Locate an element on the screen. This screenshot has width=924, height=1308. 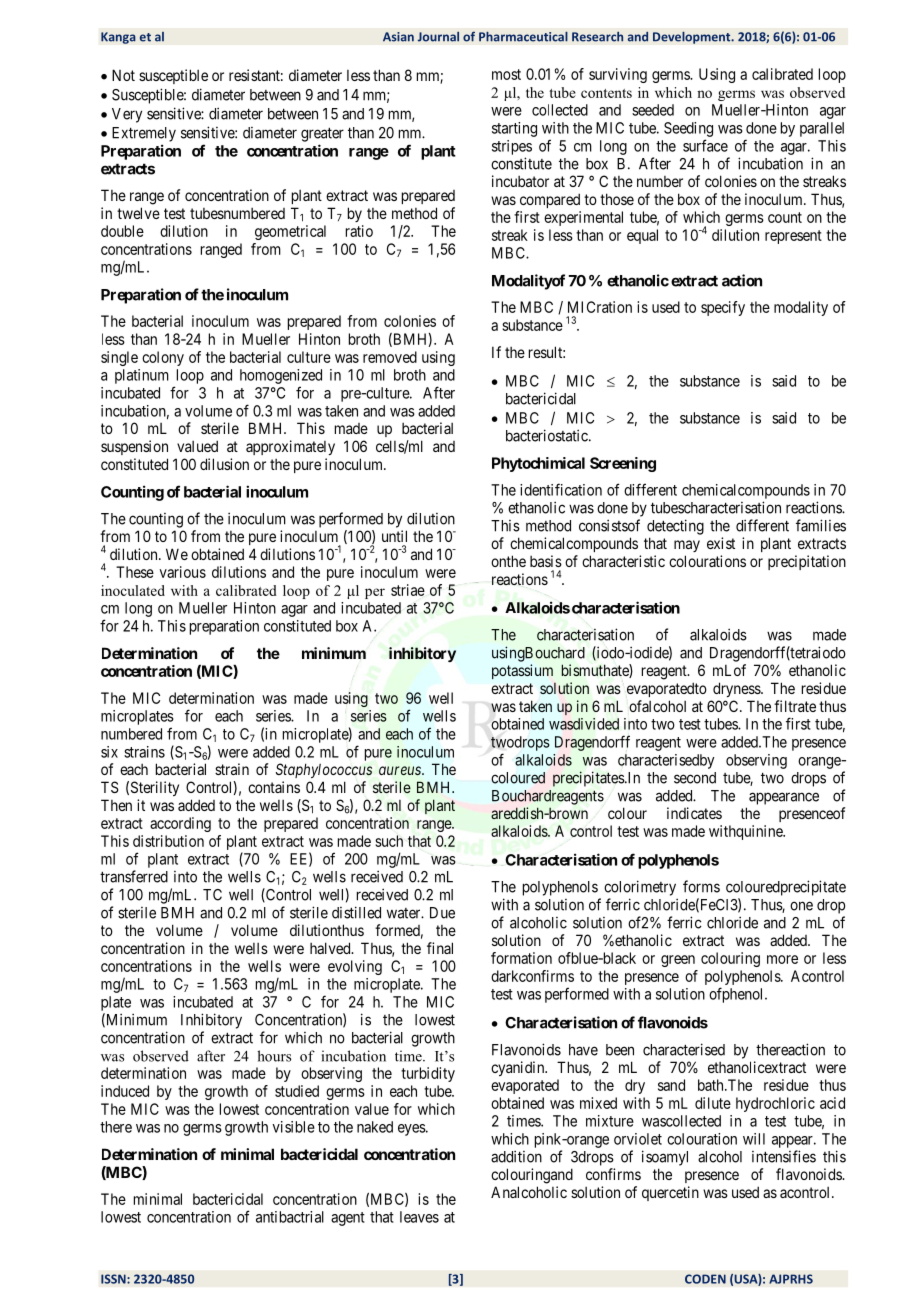
such is located at coordinates (389, 841).
